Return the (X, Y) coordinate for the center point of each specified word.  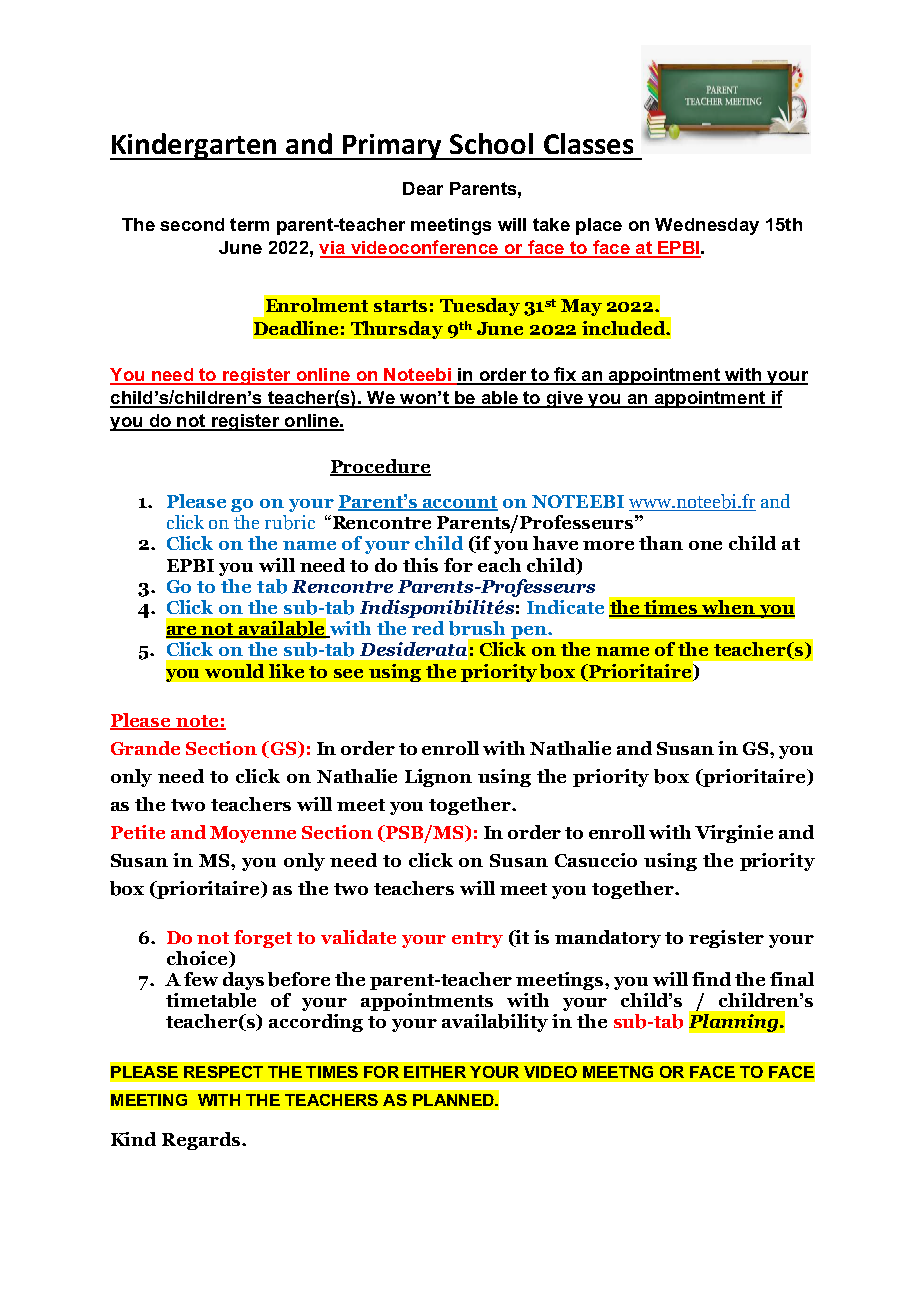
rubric (290, 522)
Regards (202, 1141)
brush (477, 628)
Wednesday (707, 226)
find (711, 979)
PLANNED (454, 1100)
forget (263, 939)
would (234, 671)
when (728, 608)
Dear (423, 188)
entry (477, 940)
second (192, 224)
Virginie (734, 834)
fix (565, 375)
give (564, 399)
